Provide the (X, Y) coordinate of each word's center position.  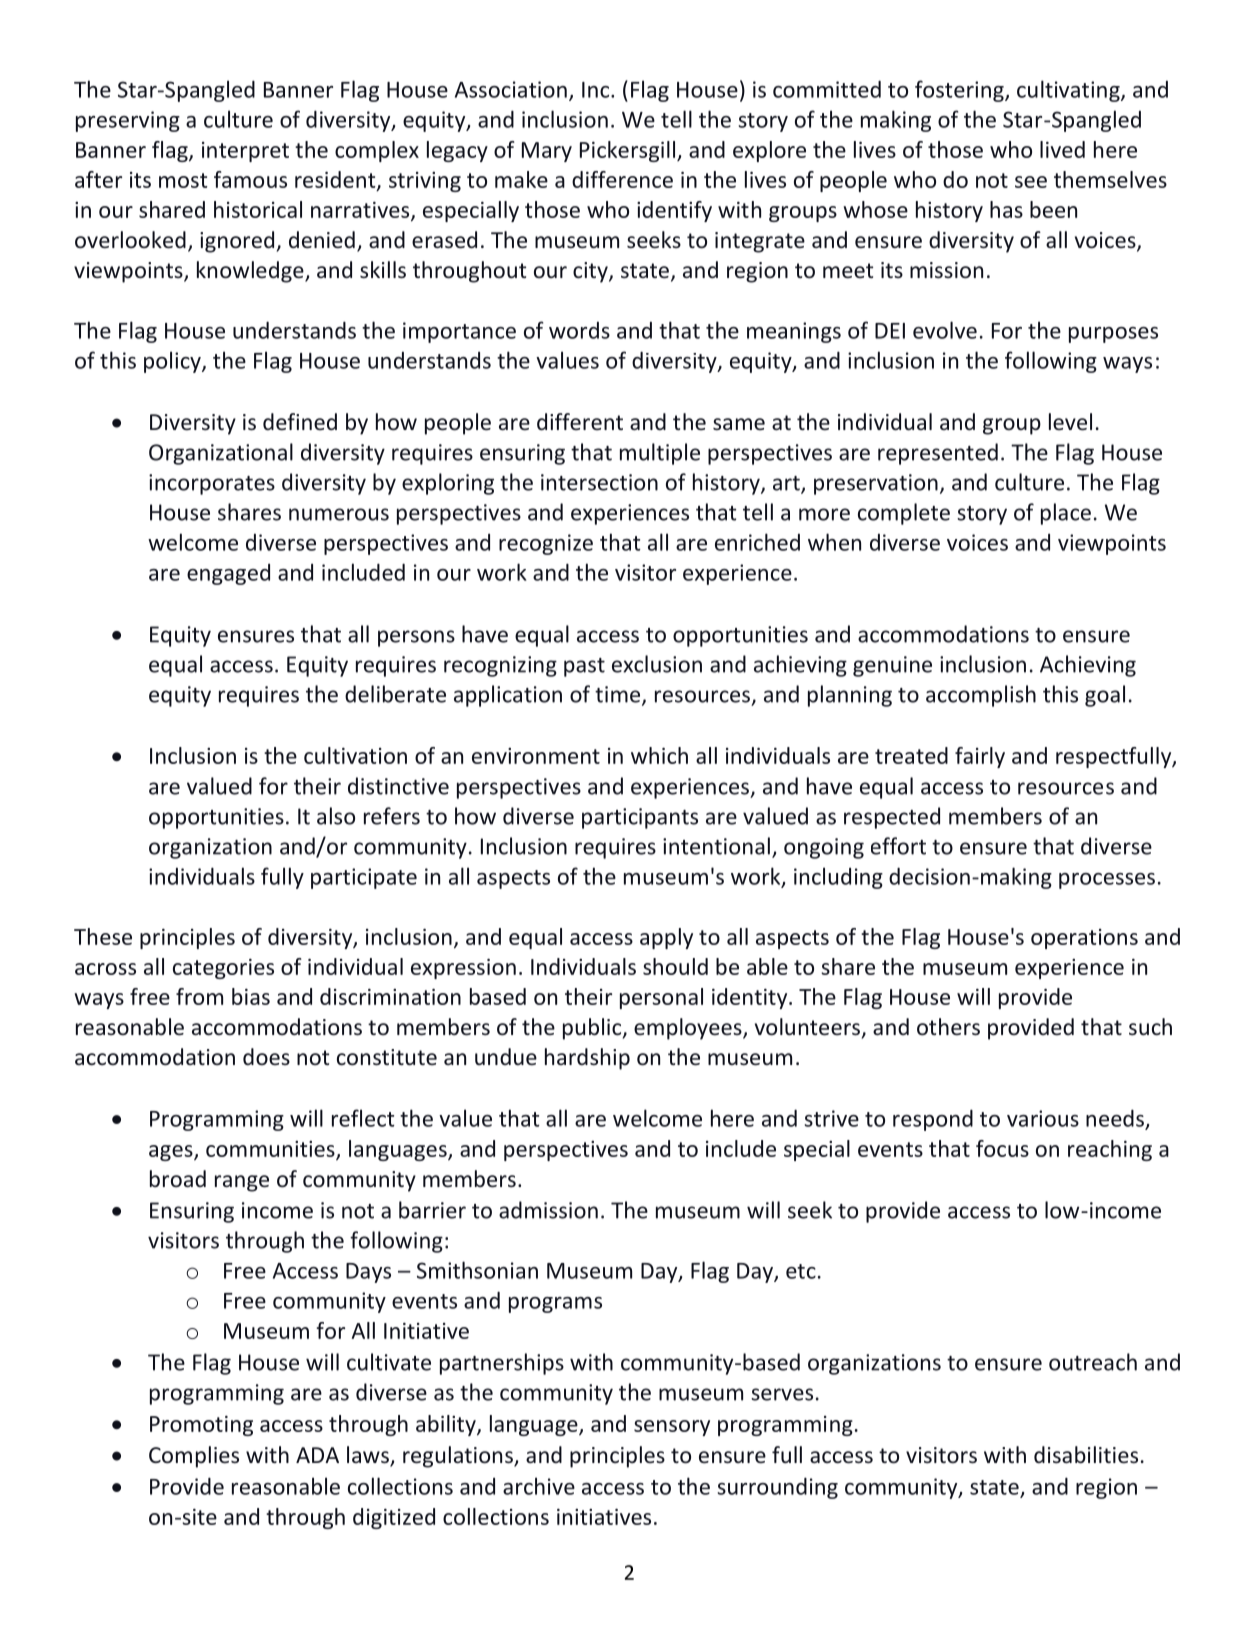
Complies (194, 1457)
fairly (980, 757)
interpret (245, 152)
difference (622, 179)
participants (640, 818)
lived (1062, 149)
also (336, 816)
